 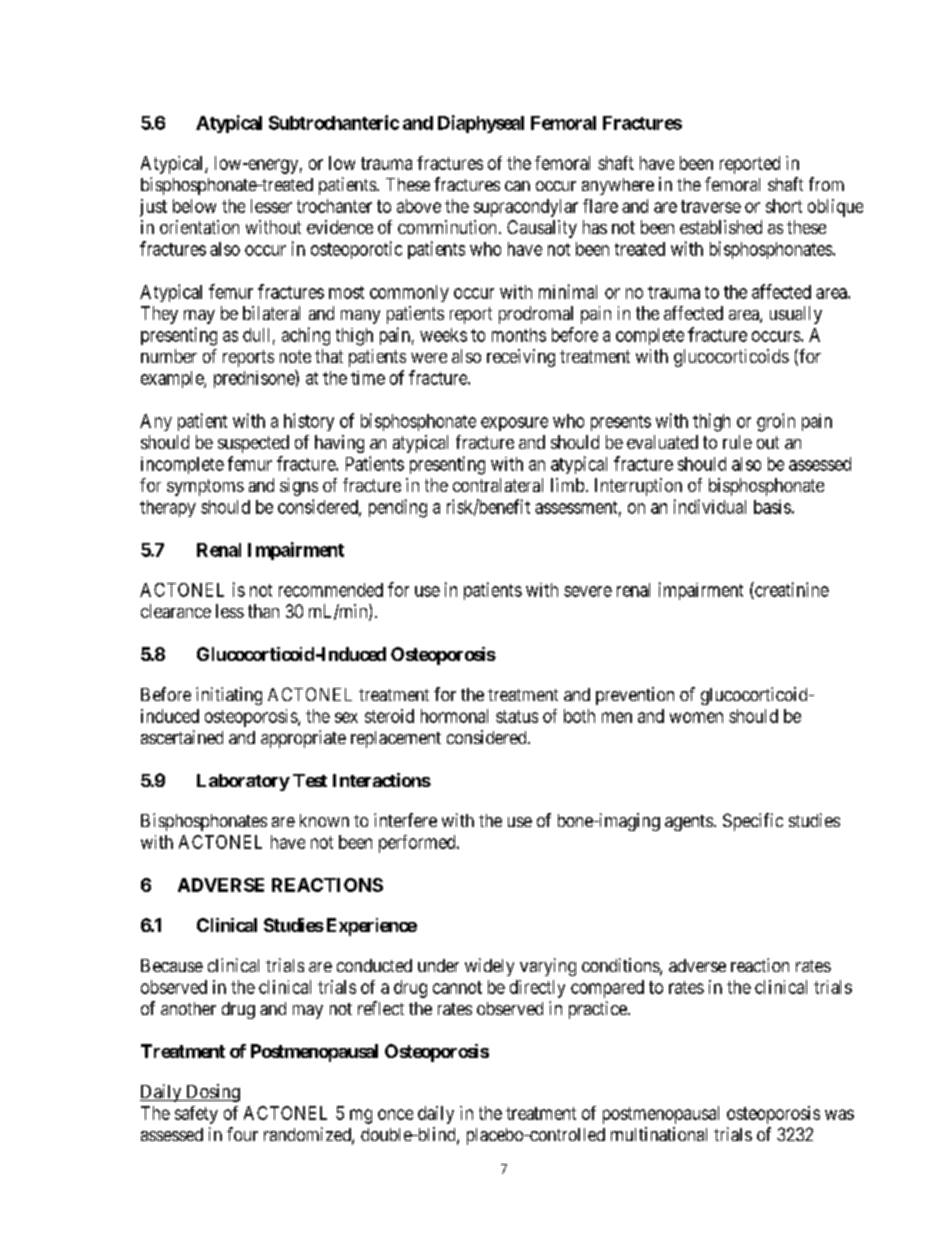 I want to click on women, so click(x=696, y=717).
